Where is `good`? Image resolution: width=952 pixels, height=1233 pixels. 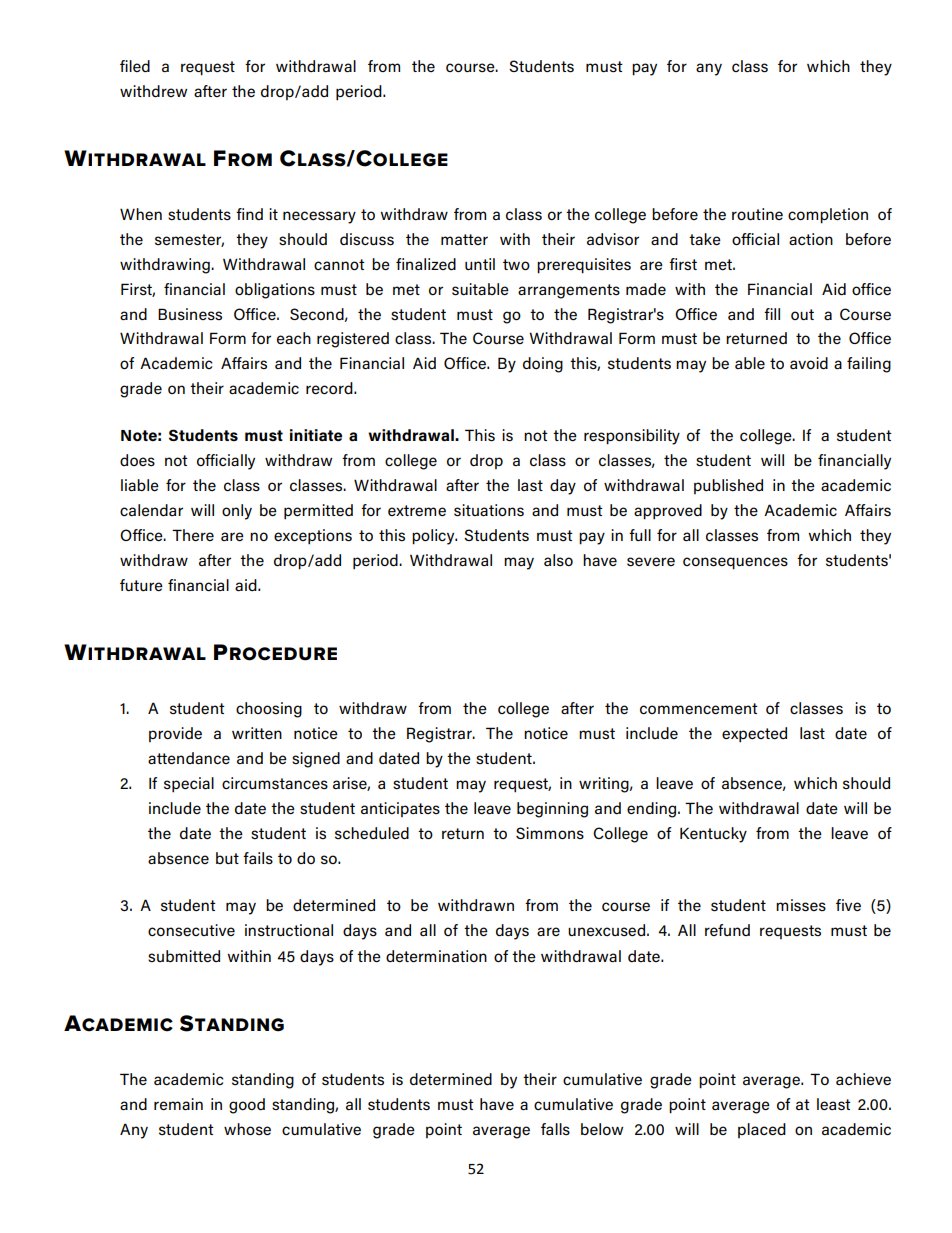 good is located at coordinates (247, 1106).
